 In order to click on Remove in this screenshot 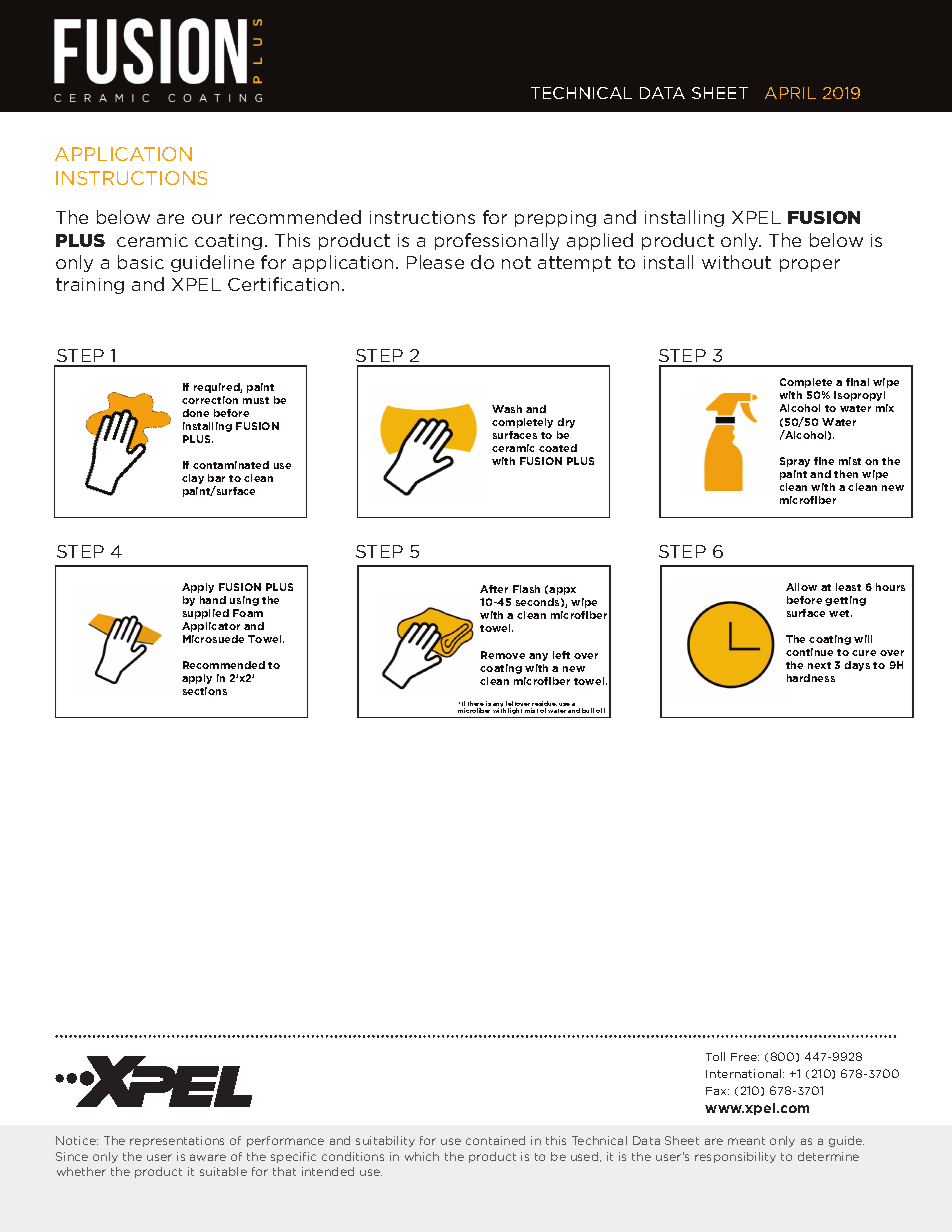, I will do `click(503, 655)`.
